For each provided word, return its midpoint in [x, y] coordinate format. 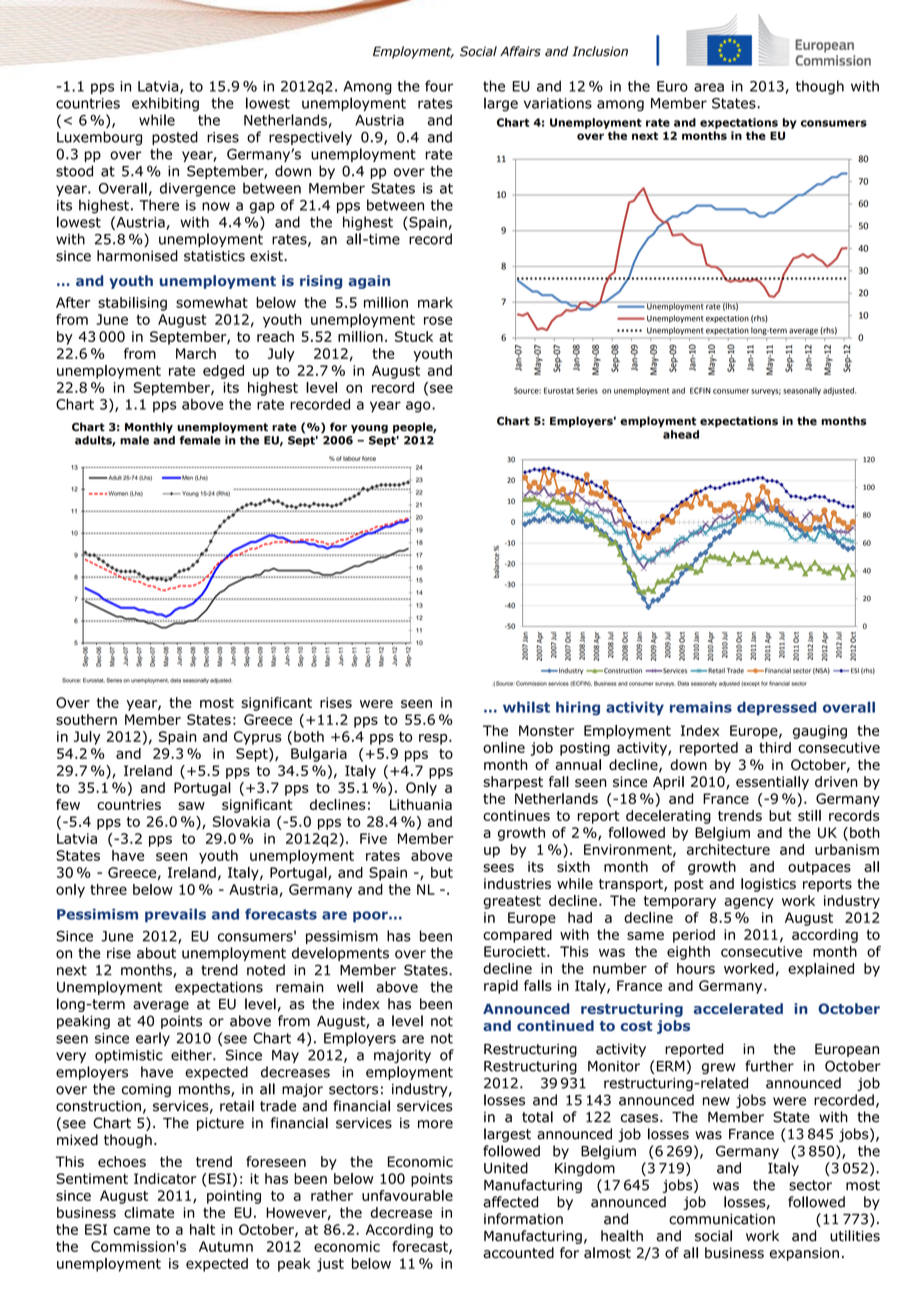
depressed [777, 709]
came [131, 1230]
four [439, 86]
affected [510, 1202]
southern [86, 719]
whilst [526, 707]
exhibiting [165, 104]
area [709, 87]
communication [722, 1219]
